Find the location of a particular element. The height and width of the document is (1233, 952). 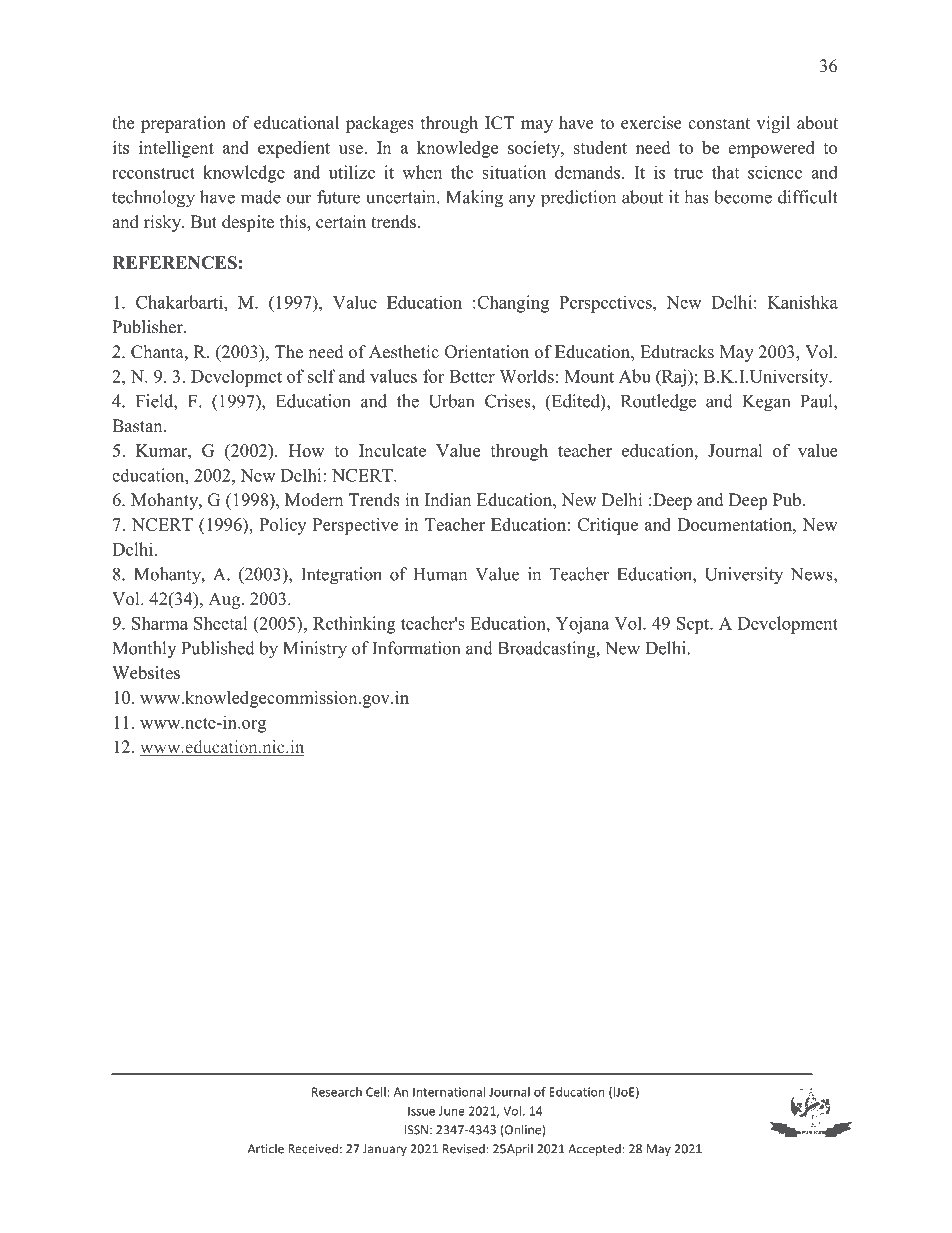

Policy is located at coordinates (282, 526).
